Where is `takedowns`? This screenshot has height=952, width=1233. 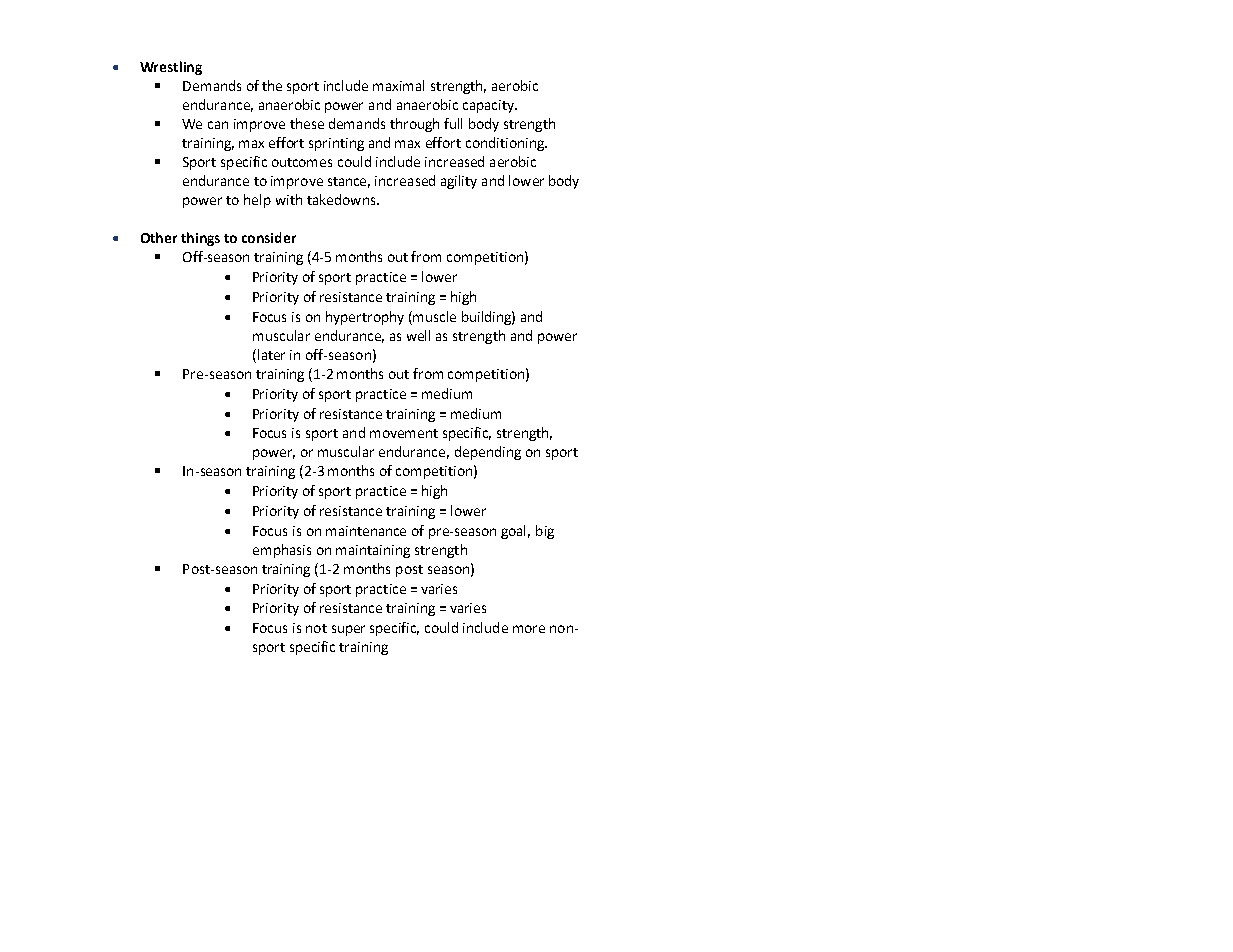
takedowns is located at coordinates (342, 199).
